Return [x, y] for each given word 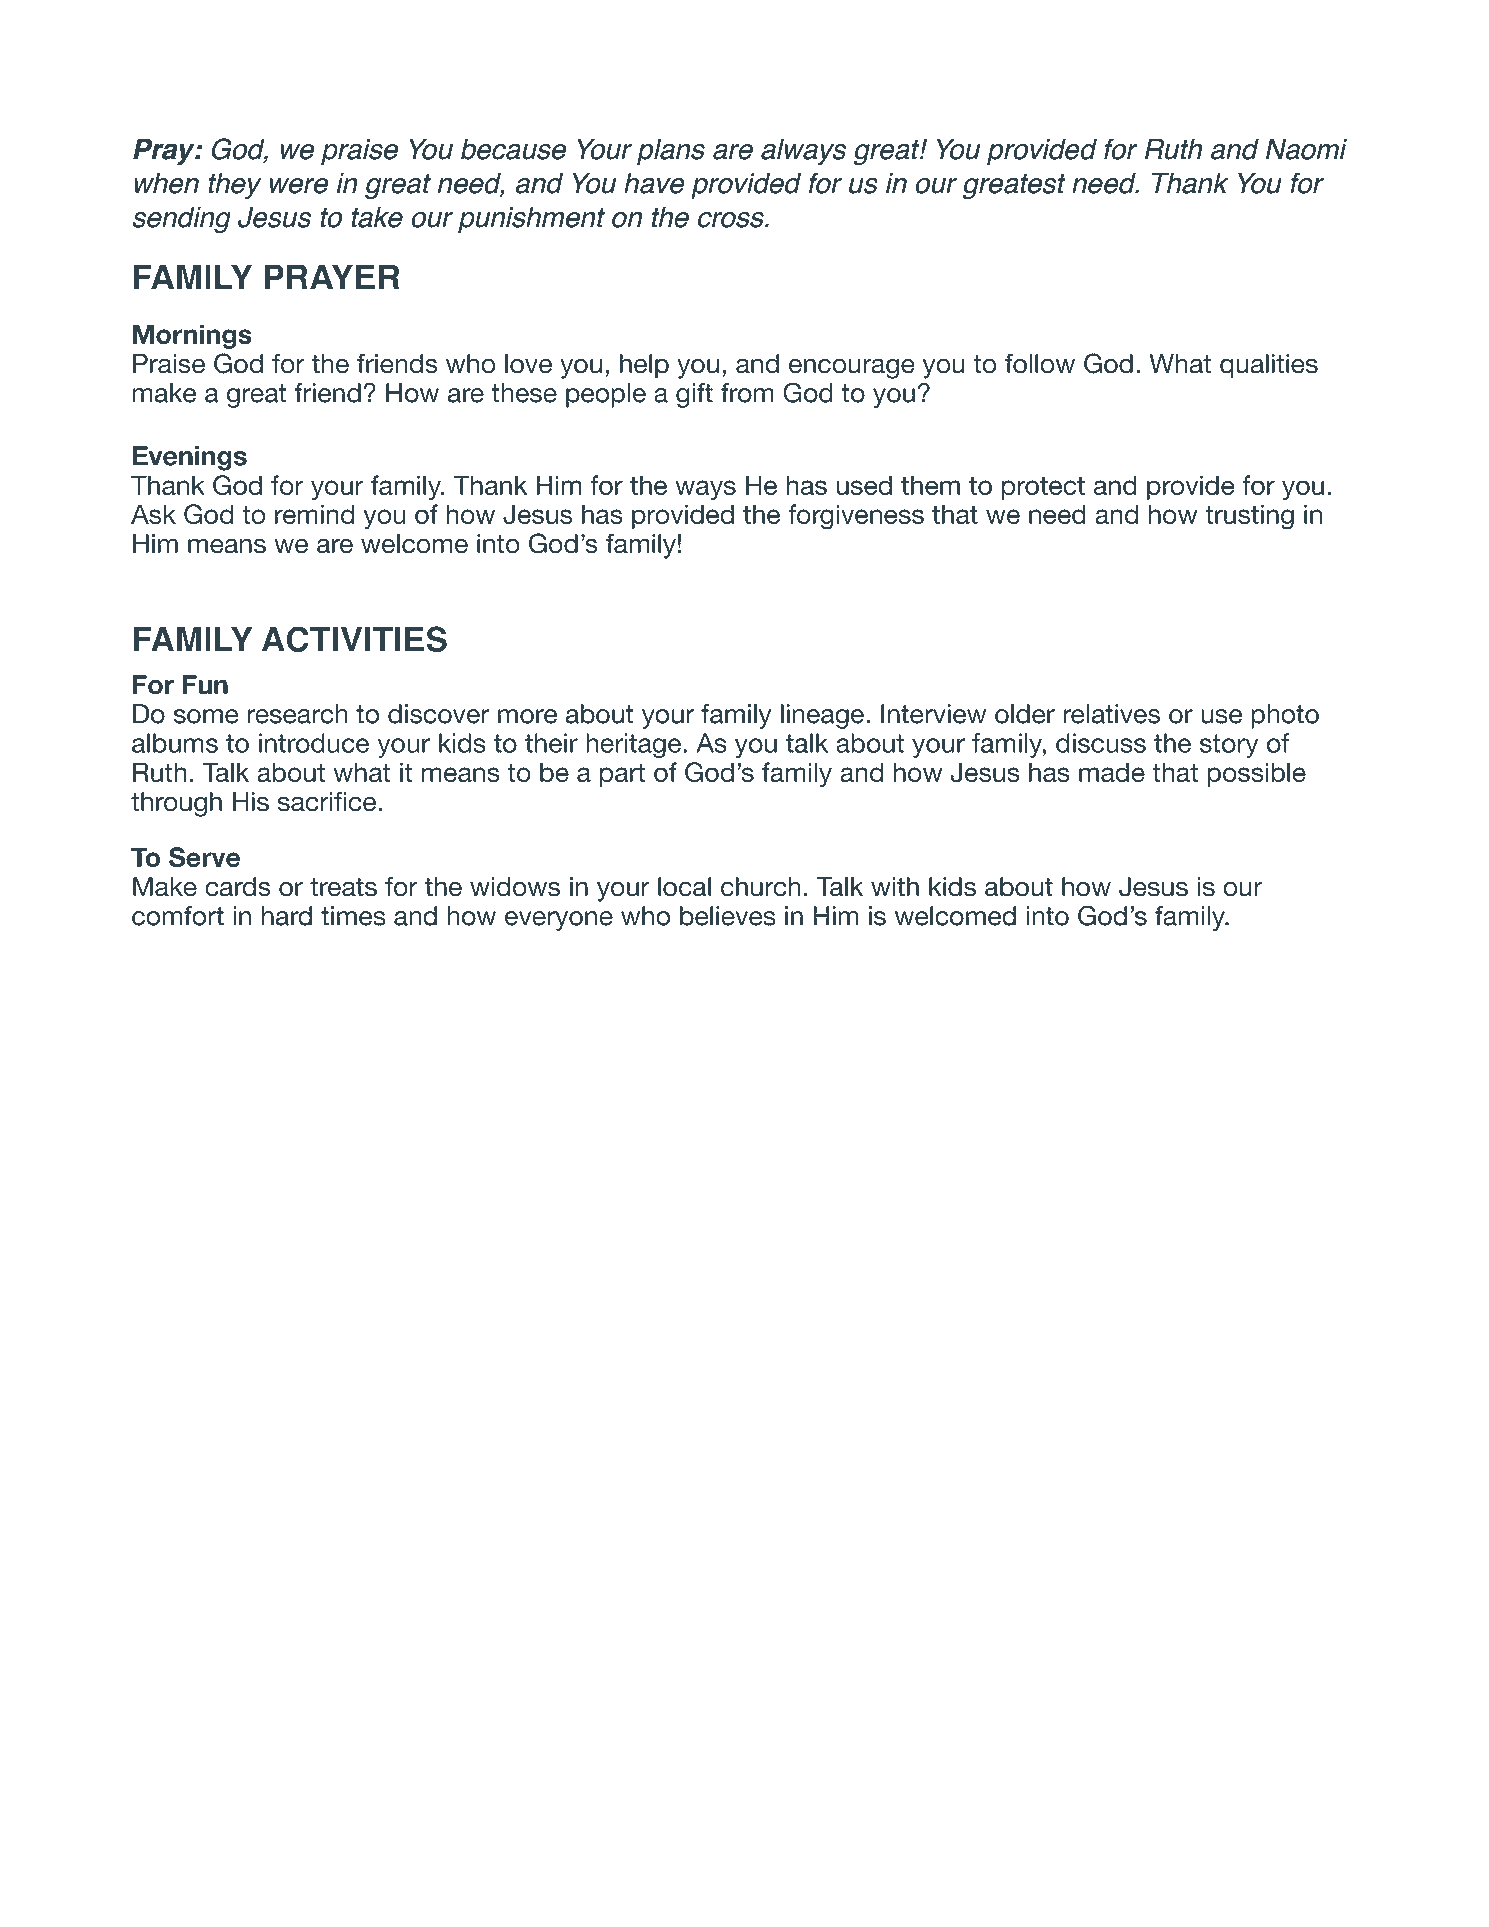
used [864, 485]
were [299, 186]
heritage [635, 745]
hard [287, 916]
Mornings [192, 336]
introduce [314, 743]
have [654, 183]
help [644, 366]
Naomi [1306, 149]
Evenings [190, 458]
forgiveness [856, 517]
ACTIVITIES [354, 639]
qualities [1269, 366]
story [1229, 746]
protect [1043, 488]
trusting [1249, 517]
